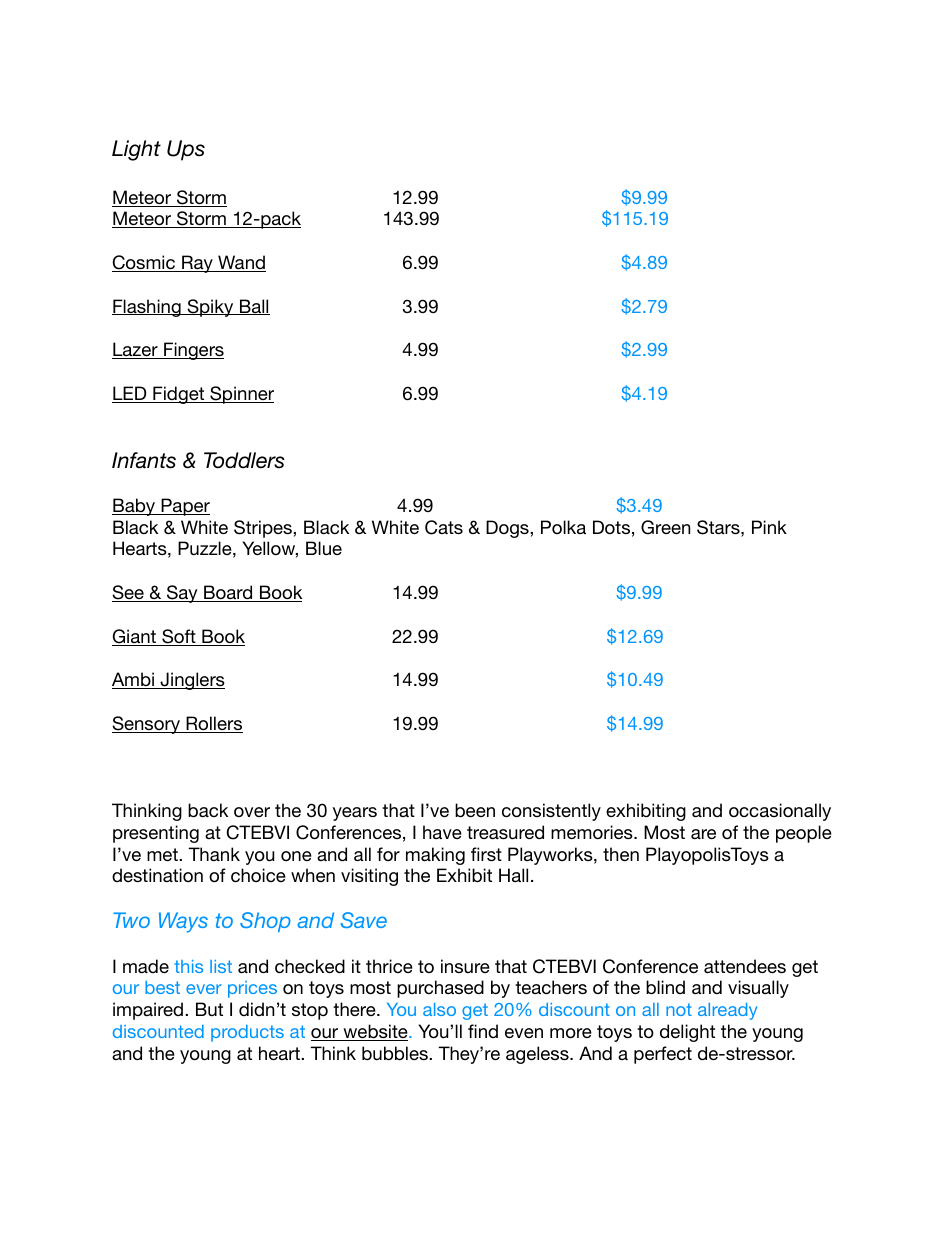  What do you see at coordinates (213, 724) in the image?
I see `Rollers` at bounding box center [213, 724].
